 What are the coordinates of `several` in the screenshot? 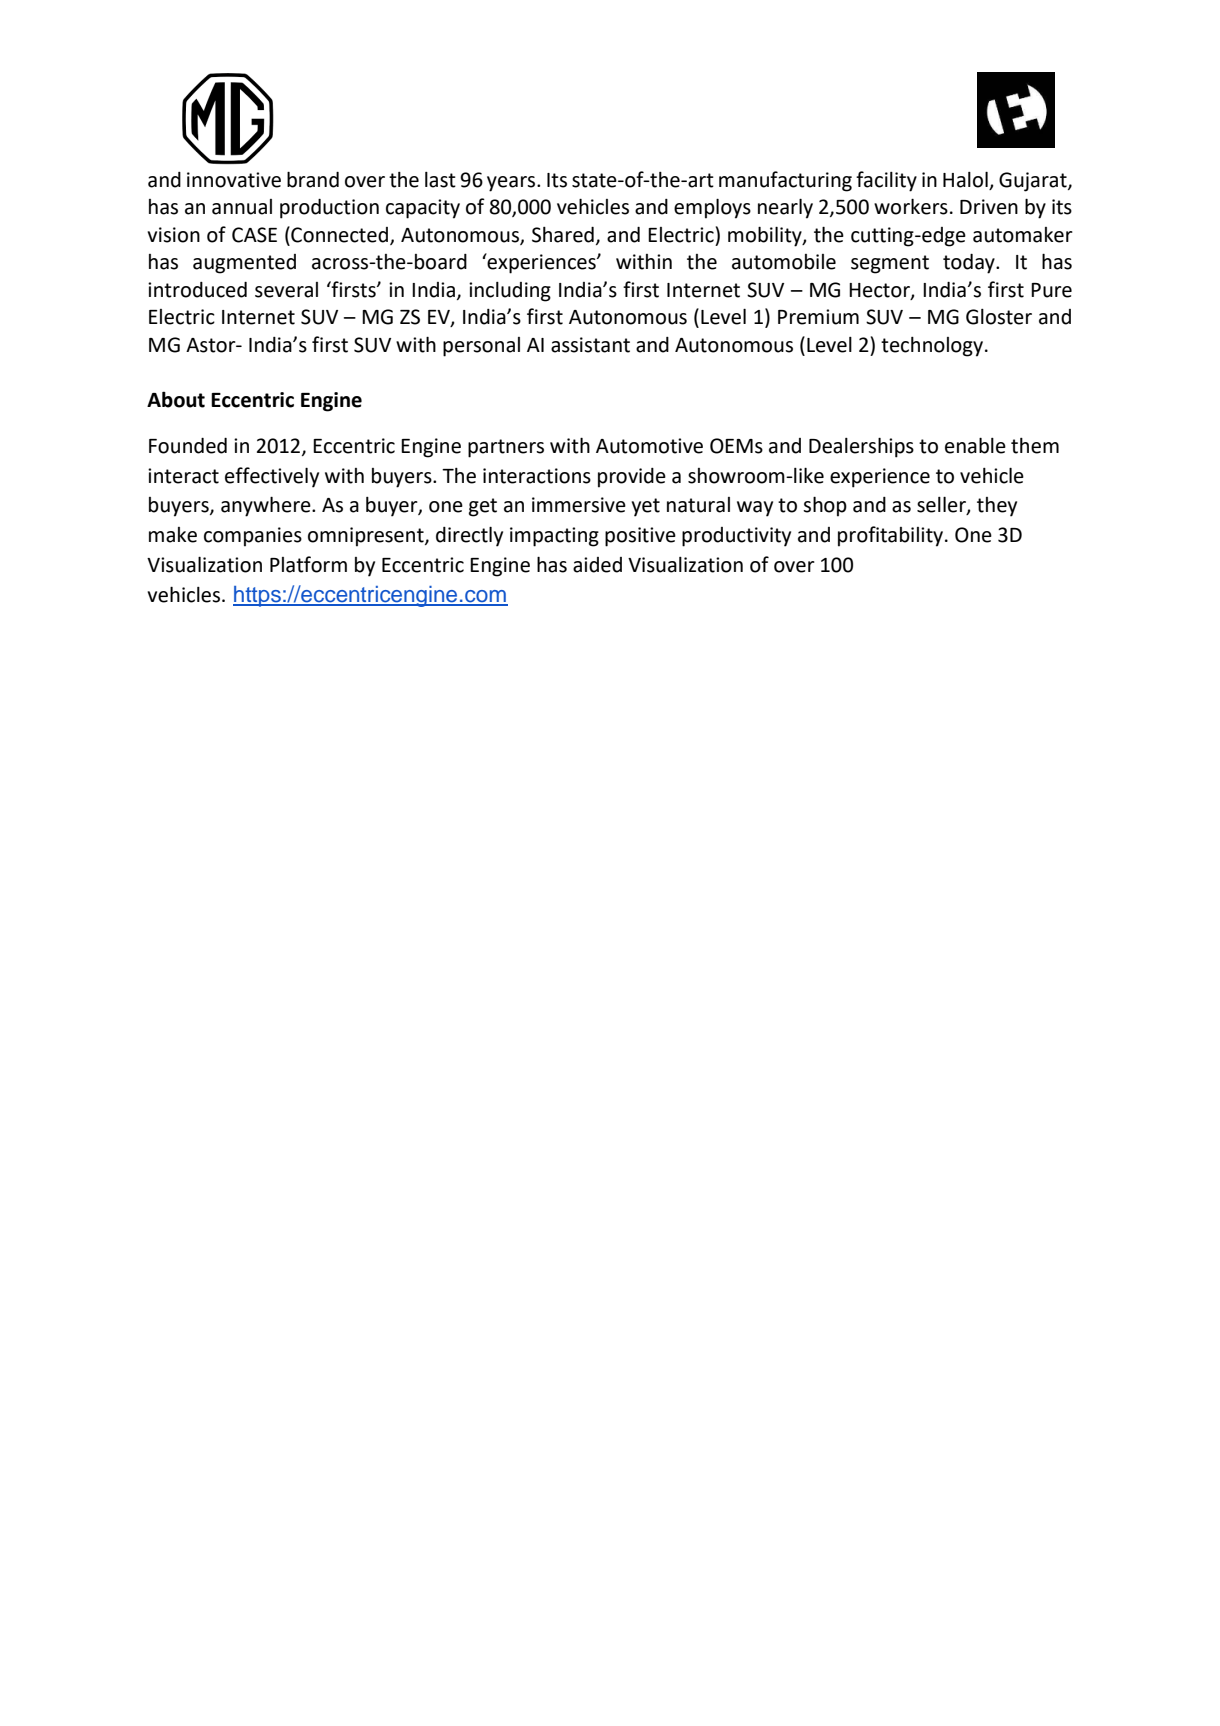 It's located at (286, 290).
